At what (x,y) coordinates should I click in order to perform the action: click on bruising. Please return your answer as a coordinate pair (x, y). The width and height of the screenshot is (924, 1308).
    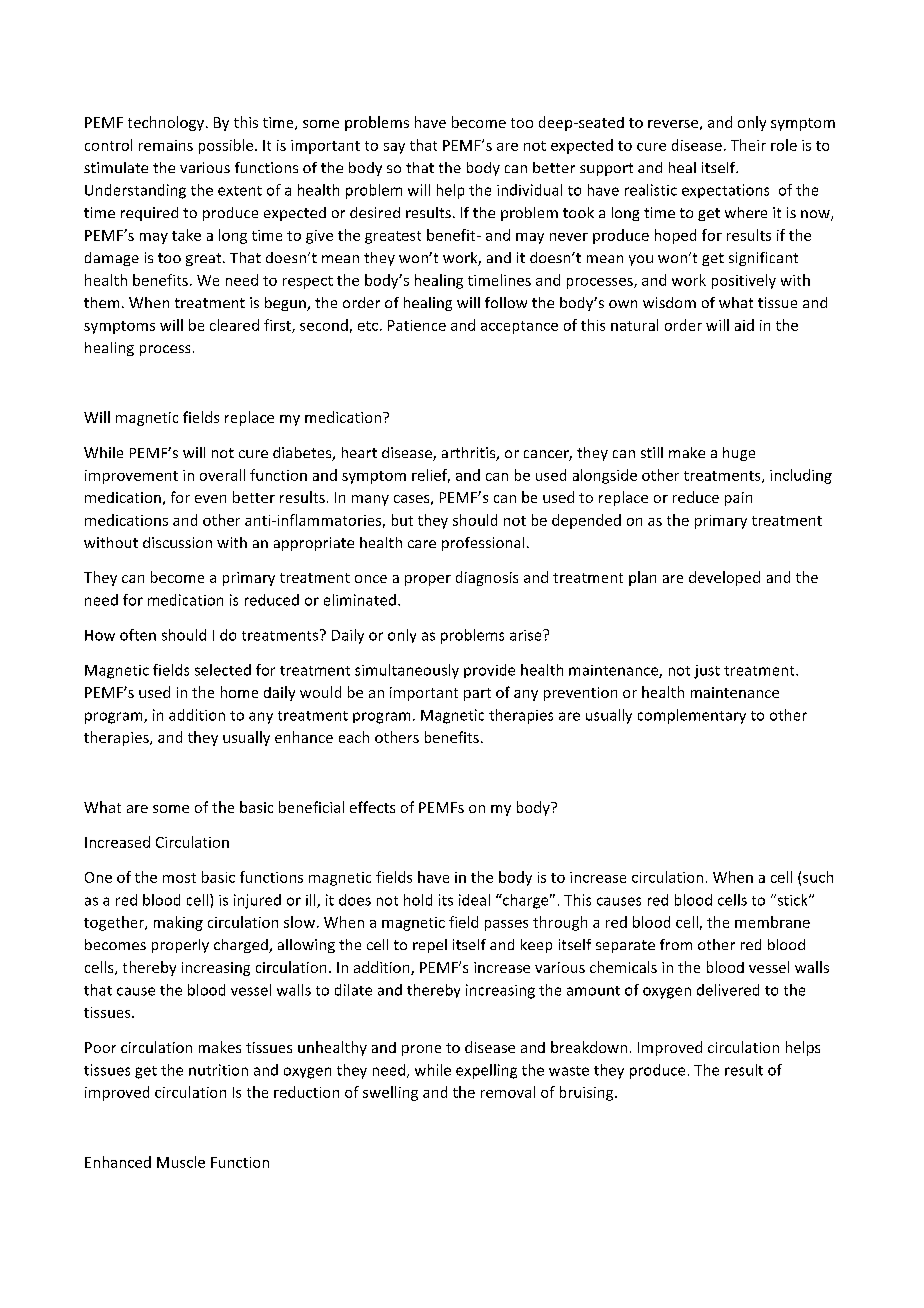
    Looking at the image, I should click on (588, 1093).
